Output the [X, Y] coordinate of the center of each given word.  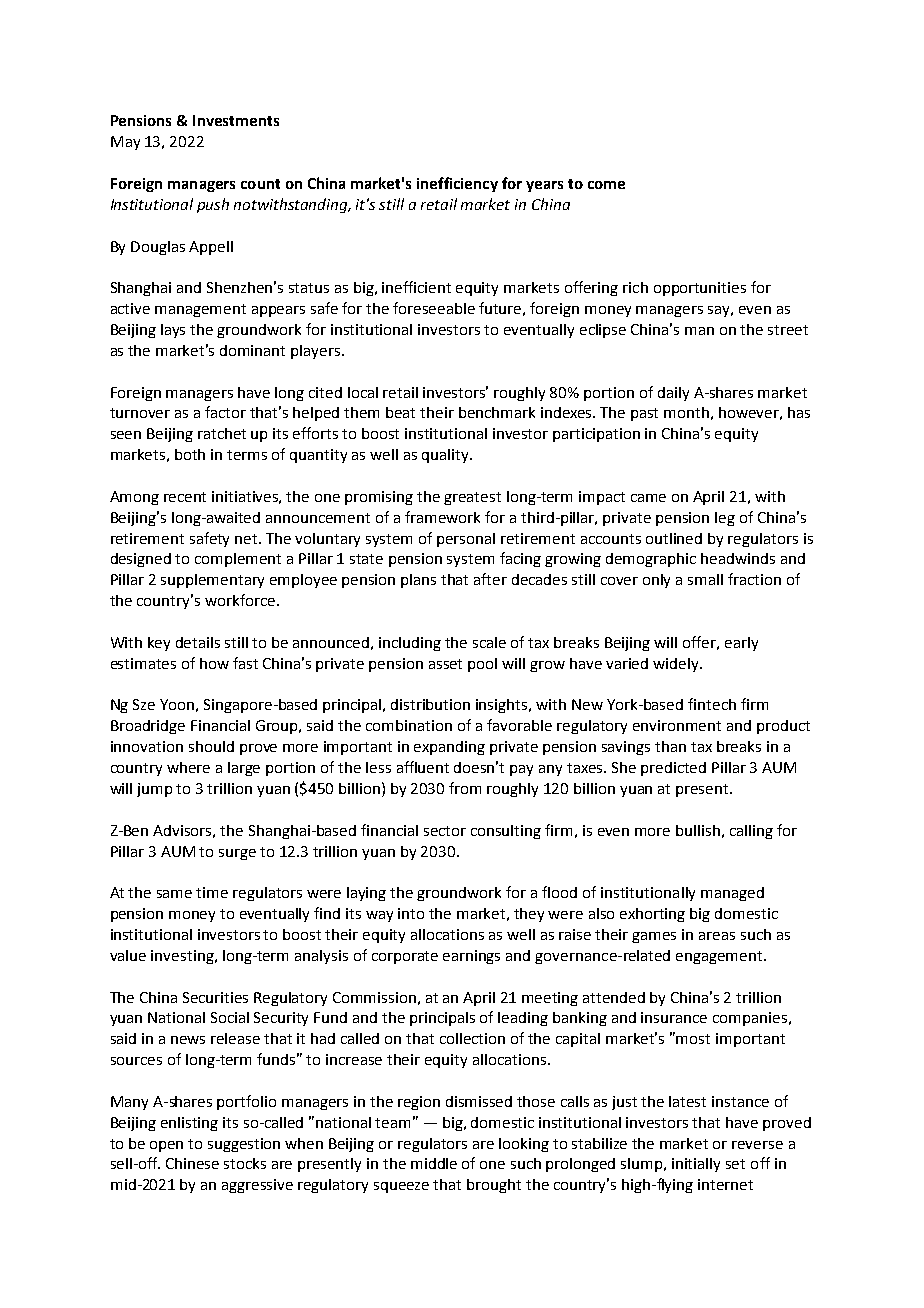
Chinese [192, 1163]
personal [466, 540]
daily [673, 394]
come [606, 185]
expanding [449, 748]
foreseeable [434, 308]
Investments [236, 120]
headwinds [738, 558]
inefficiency [457, 184]
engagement [720, 957]
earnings [471, 957]
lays [173, 331]
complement [238, 560]
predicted [673, 769]
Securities [215, 997]
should [211, 746]
